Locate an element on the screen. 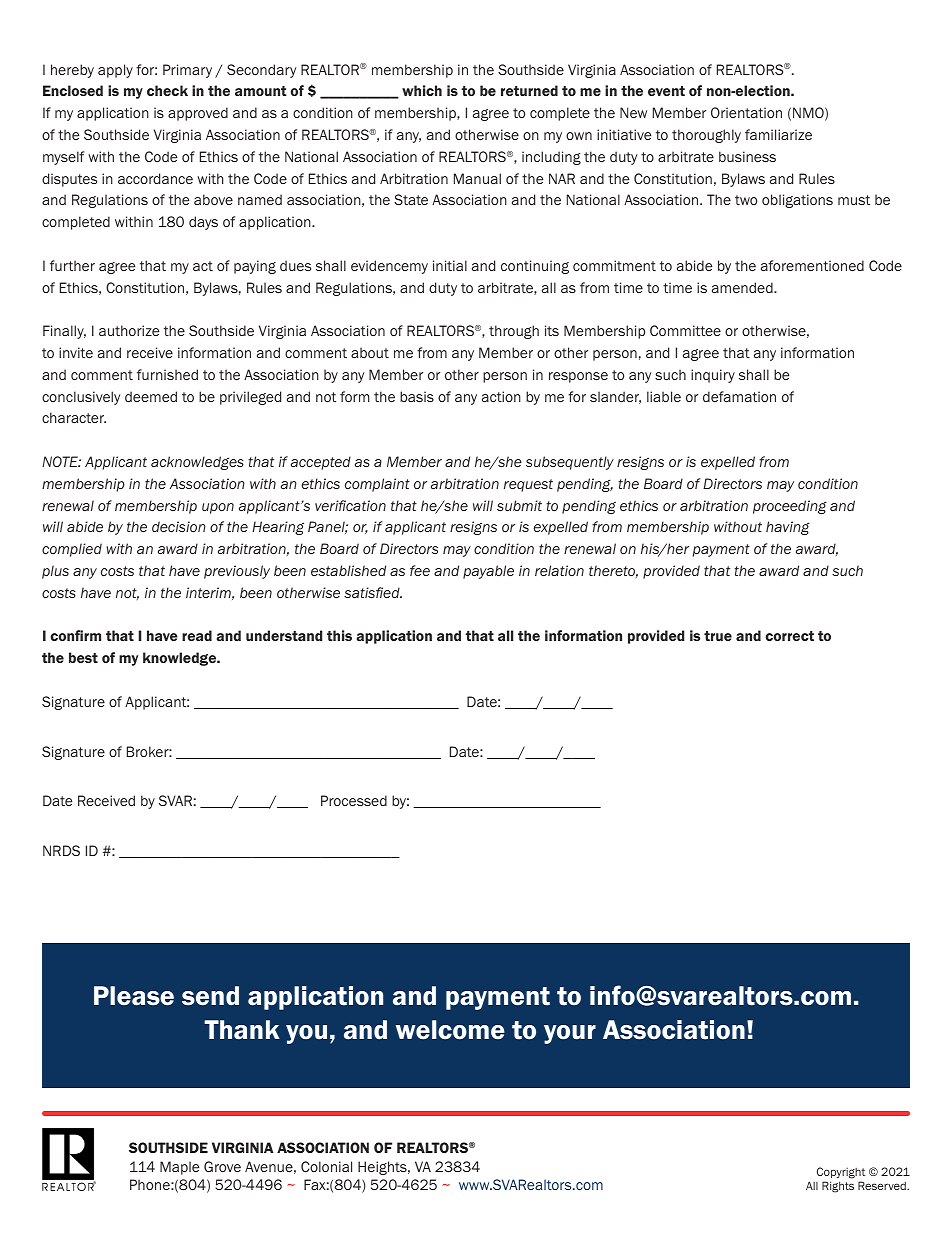 Image resolution: width=952 pixels, height=1233 pixels. Copyright is located at coordinates (841, 1173).
